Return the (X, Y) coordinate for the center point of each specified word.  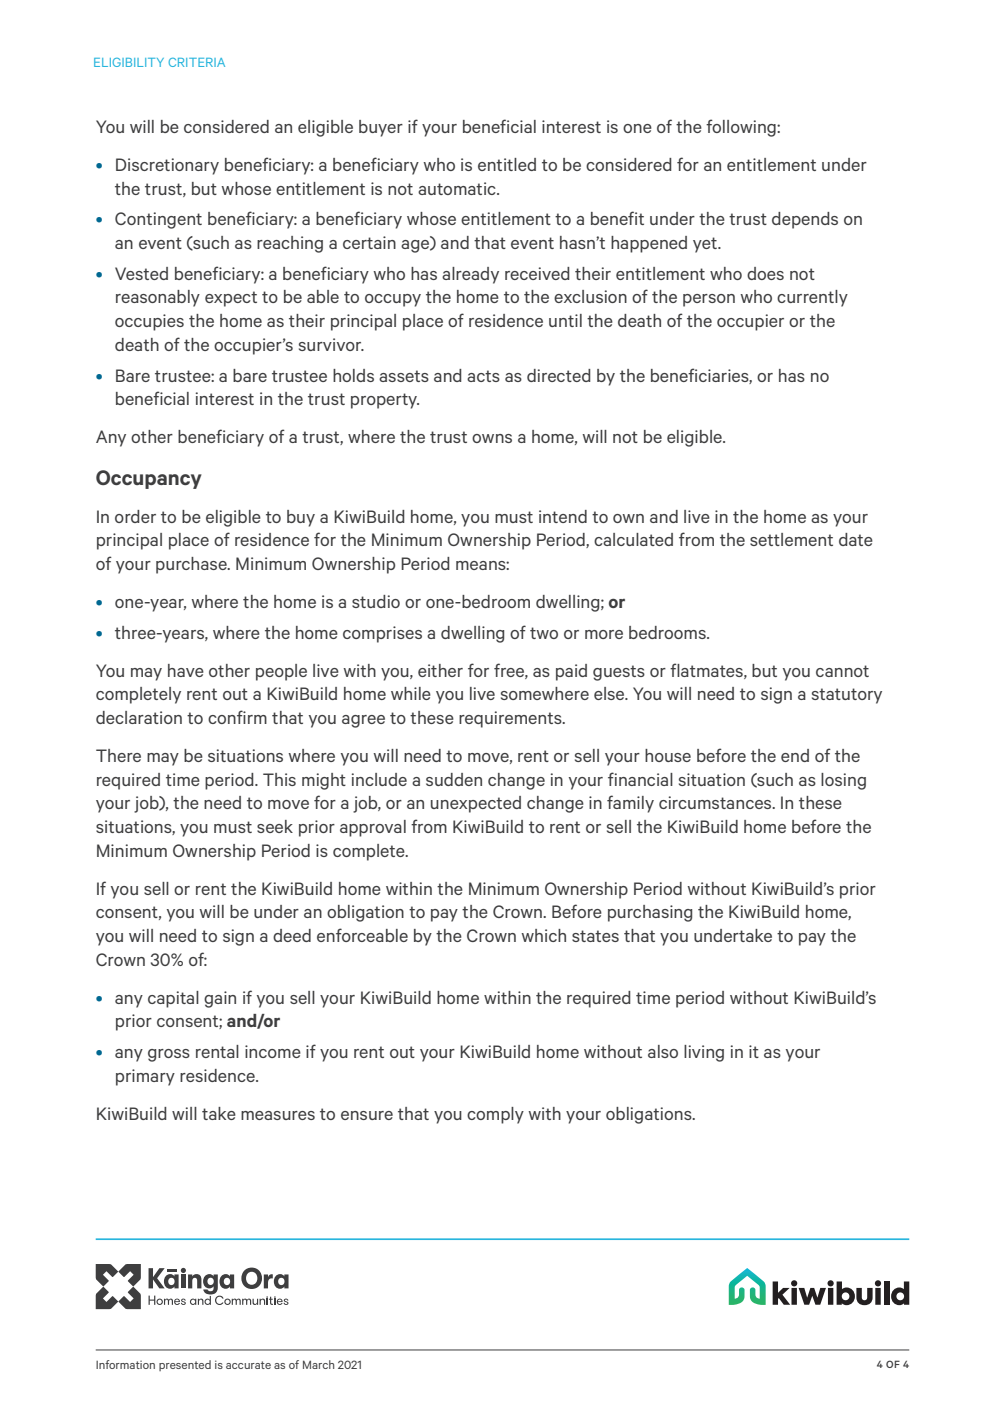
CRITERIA (196, 62)
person (709, 300)
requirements (511, 719)
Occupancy (149, 479)
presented (185, 1365)
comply (495, 1115)
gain (220, 999)
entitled (507, 164)
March (318, 1364)
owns (492, 438)
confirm (237, 717)
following (742, 128)
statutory (847, 696)
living (704, 1053)
